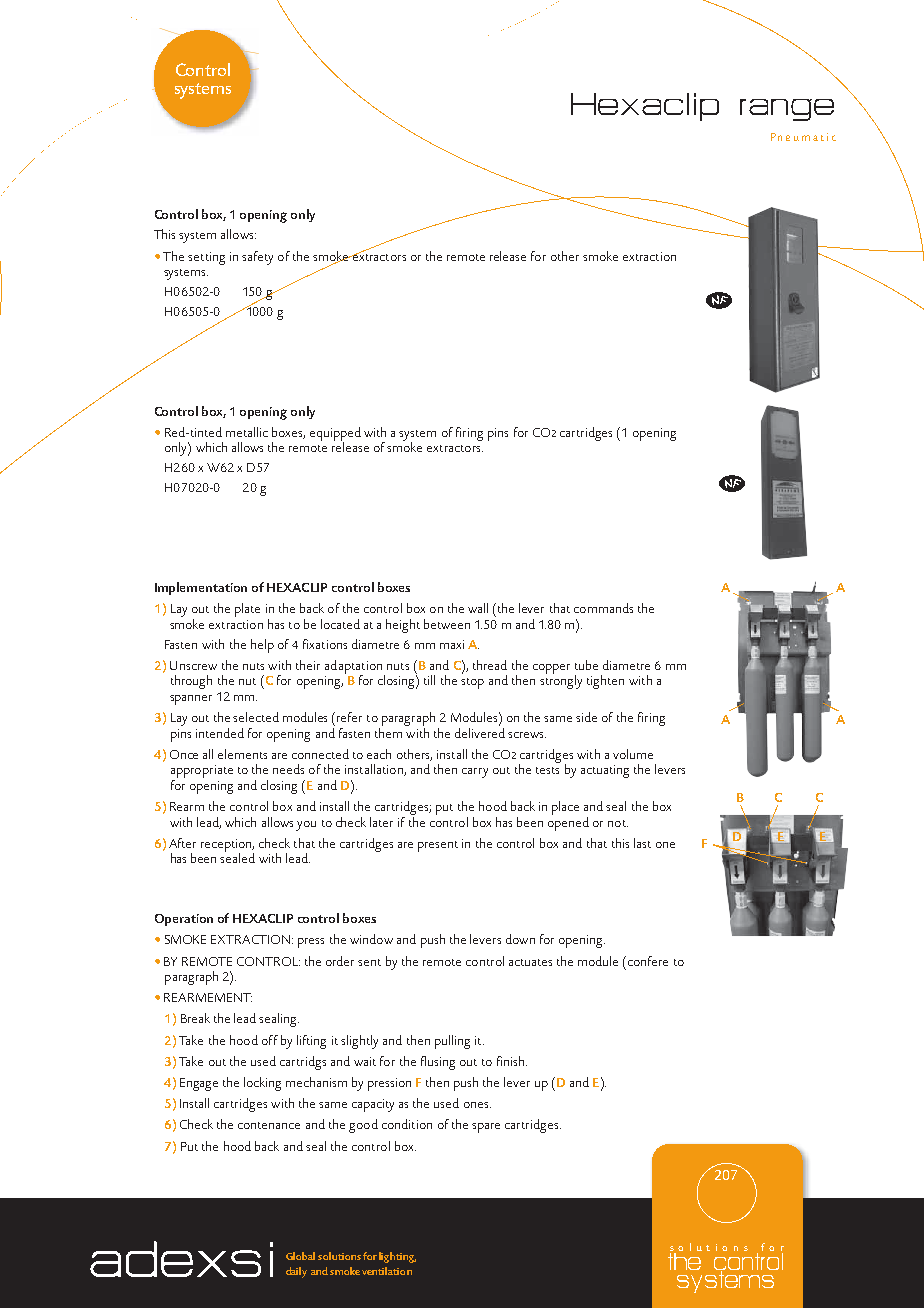 Image resolution: width=924 pixels, height=1308 pixels. I want to click on safety, so click(257, 258).
